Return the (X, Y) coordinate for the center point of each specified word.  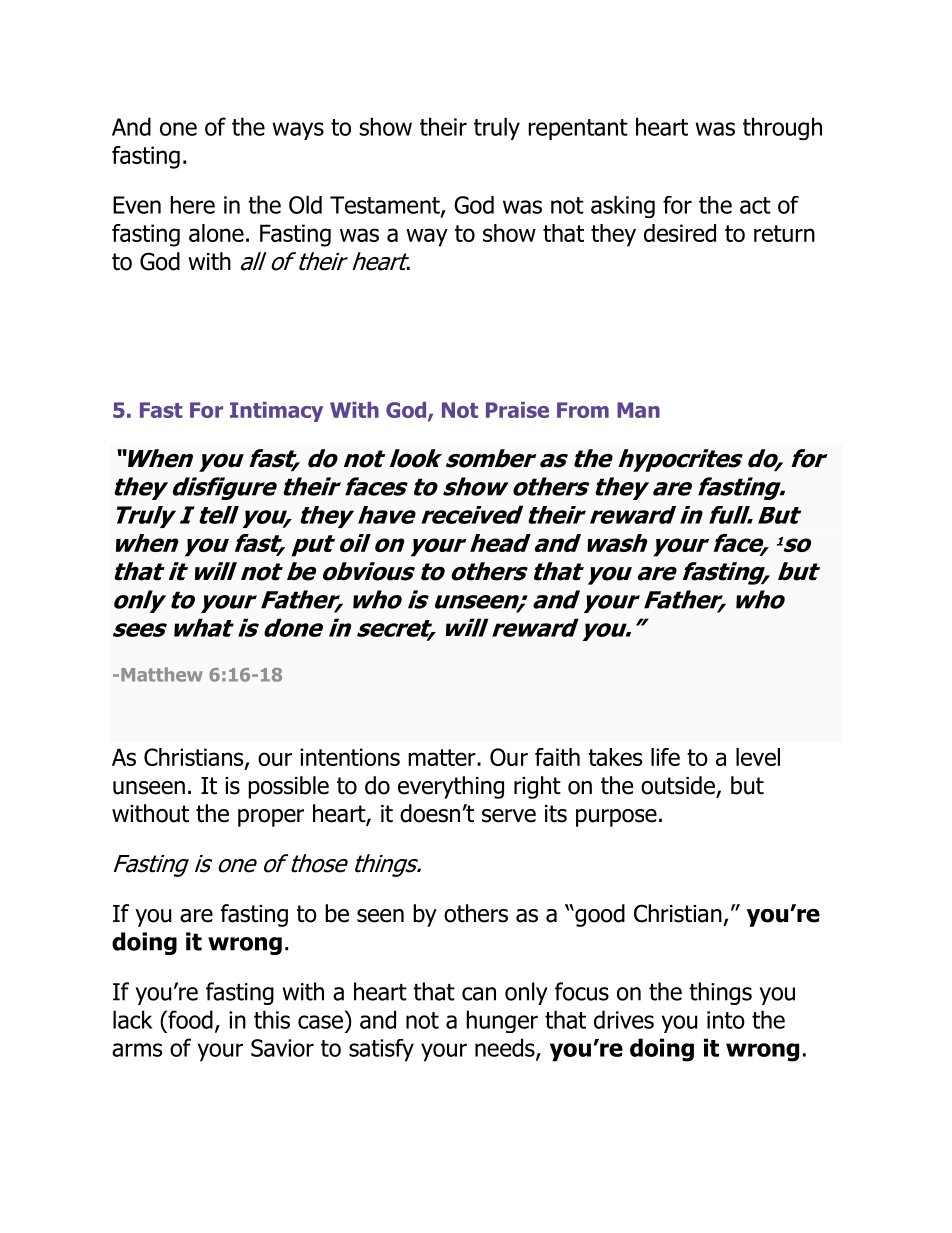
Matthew (162, 674)
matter (443, 757)
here (192, 205)
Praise (517, 410)
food (189, 1019)
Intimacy (276, 412)
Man (638, 410)
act (755, 205)
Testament (386, 206)
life (665, 757)
